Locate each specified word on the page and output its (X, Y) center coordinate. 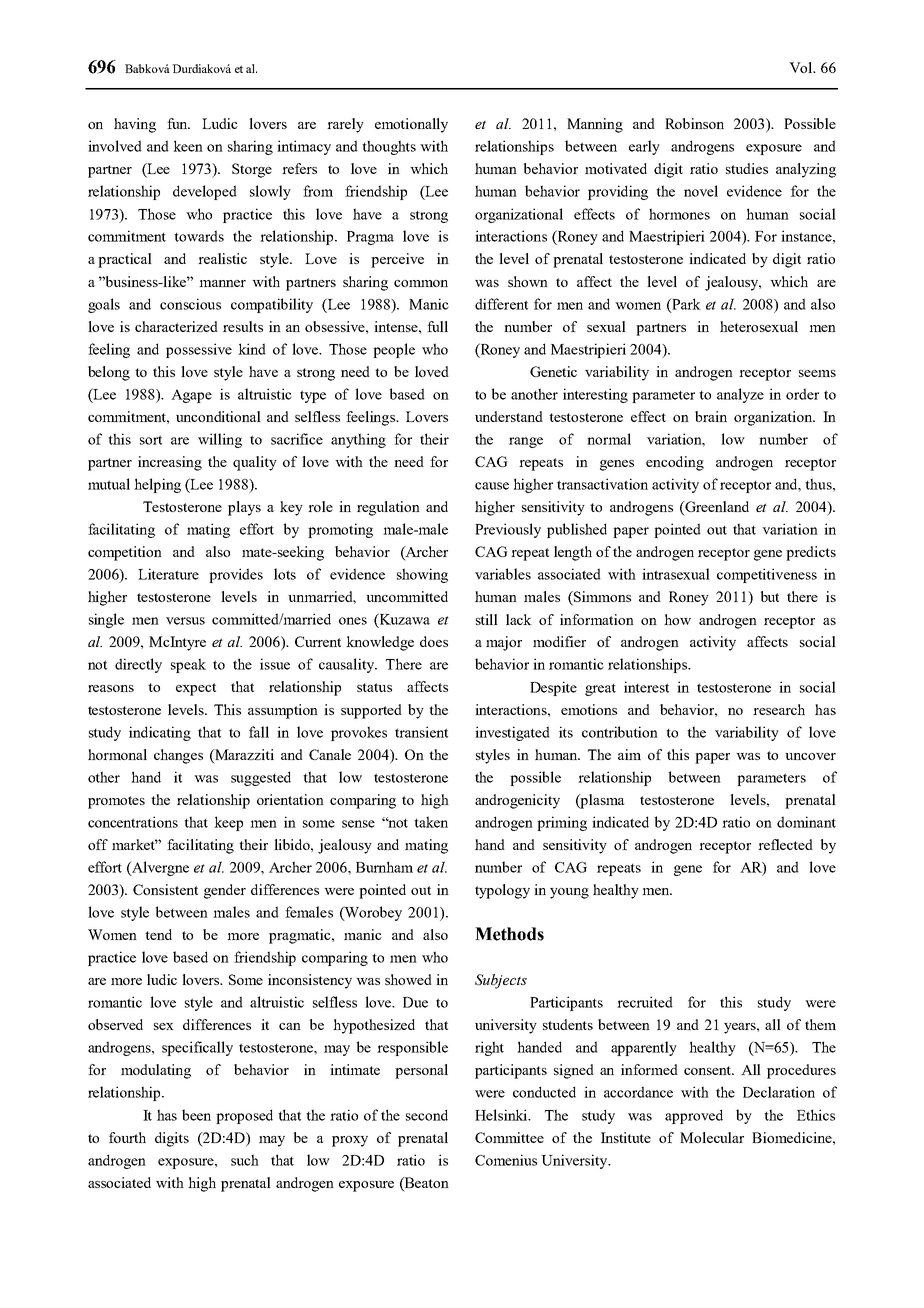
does (434, 641)
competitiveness (767, 575)
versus (185, 621)
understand (509, 416)
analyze (740, 395)
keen (188, 146)
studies (747, 168)
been (196, 1115)
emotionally (411, 125)
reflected (785, 844)
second (427, 1115)
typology (502, 891)
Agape (191, 396)
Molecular (712, 1137)
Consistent (165, 889)
